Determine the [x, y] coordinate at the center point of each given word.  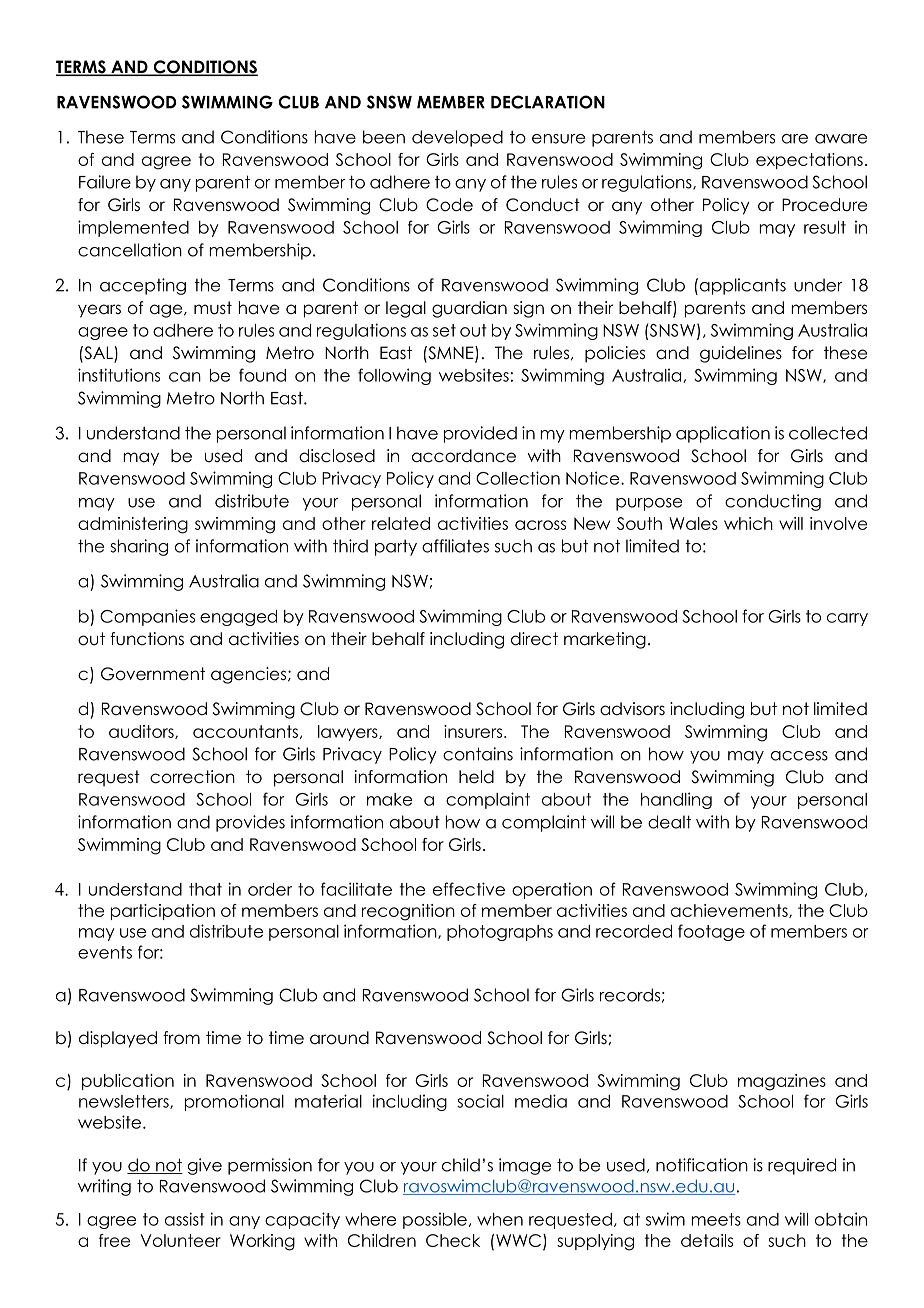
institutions [119, 375]
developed [457, 138]
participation [163, 912]
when [500, 1219]
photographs [500, 933]
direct [534, 639]
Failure [105, 182]
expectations [809, 161]
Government [153, 674]
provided [480, 434]
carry [847, 619]
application [723, 434]
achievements [730, 911]
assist [185, 1219]
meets [716, 1219]
